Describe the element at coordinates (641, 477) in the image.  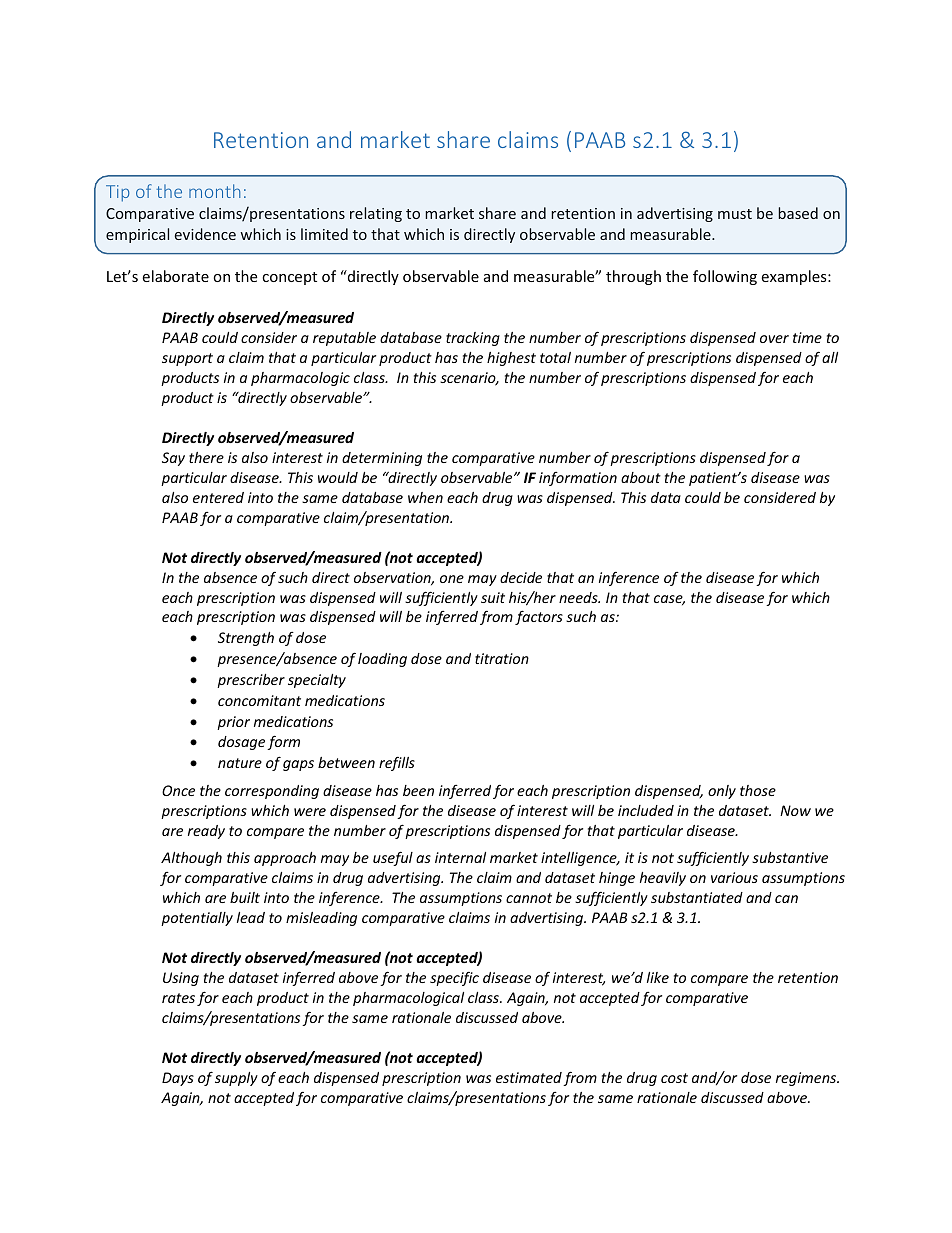
I see `about` at that location.
